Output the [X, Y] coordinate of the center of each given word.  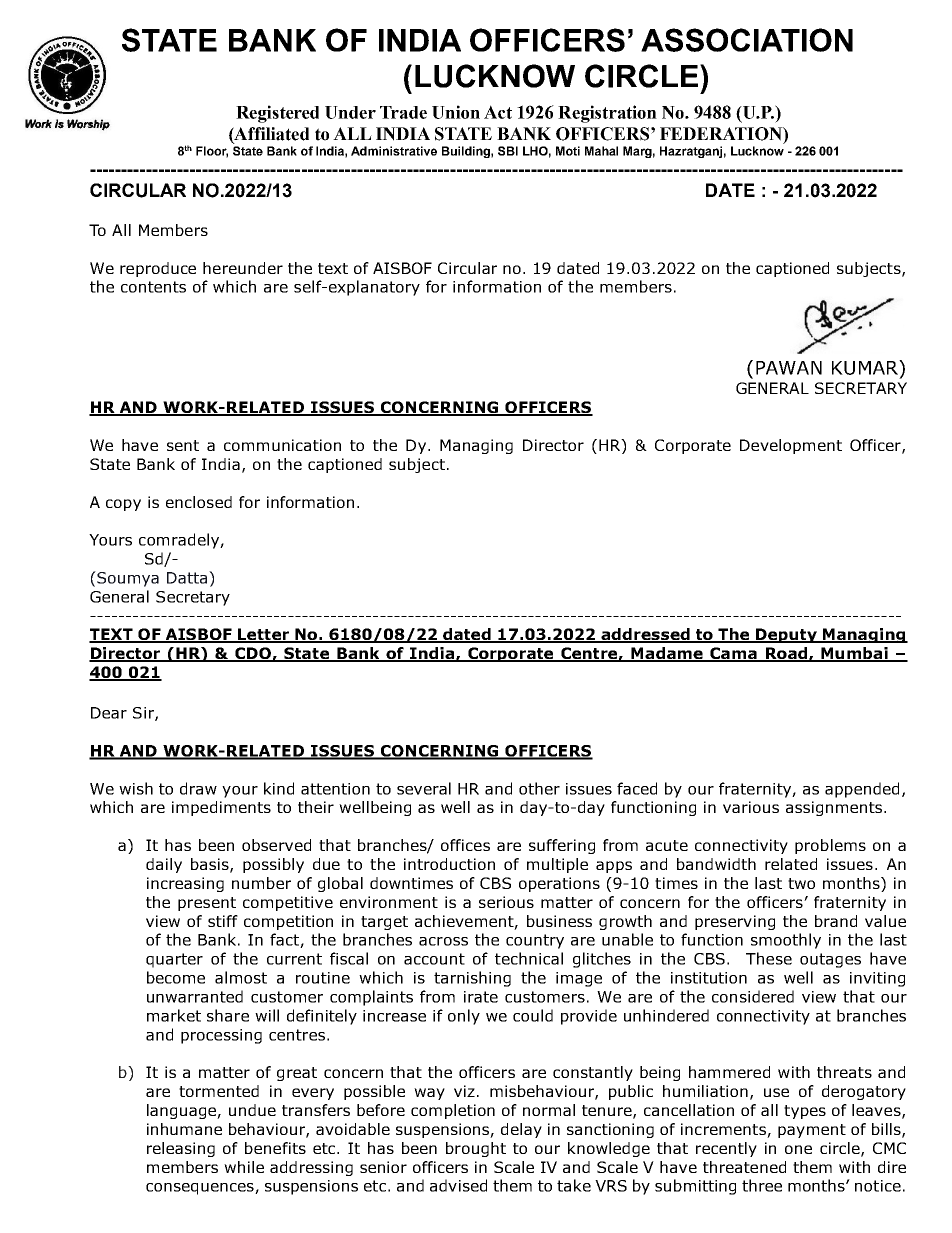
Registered [277, 114]
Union [456, 112]
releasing [181, 1149]
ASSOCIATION [747, 40]
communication [282, 445]
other [539, 788]
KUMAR [866, 367]
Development [791, 446]
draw [198, 788]
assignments [834, 808]
